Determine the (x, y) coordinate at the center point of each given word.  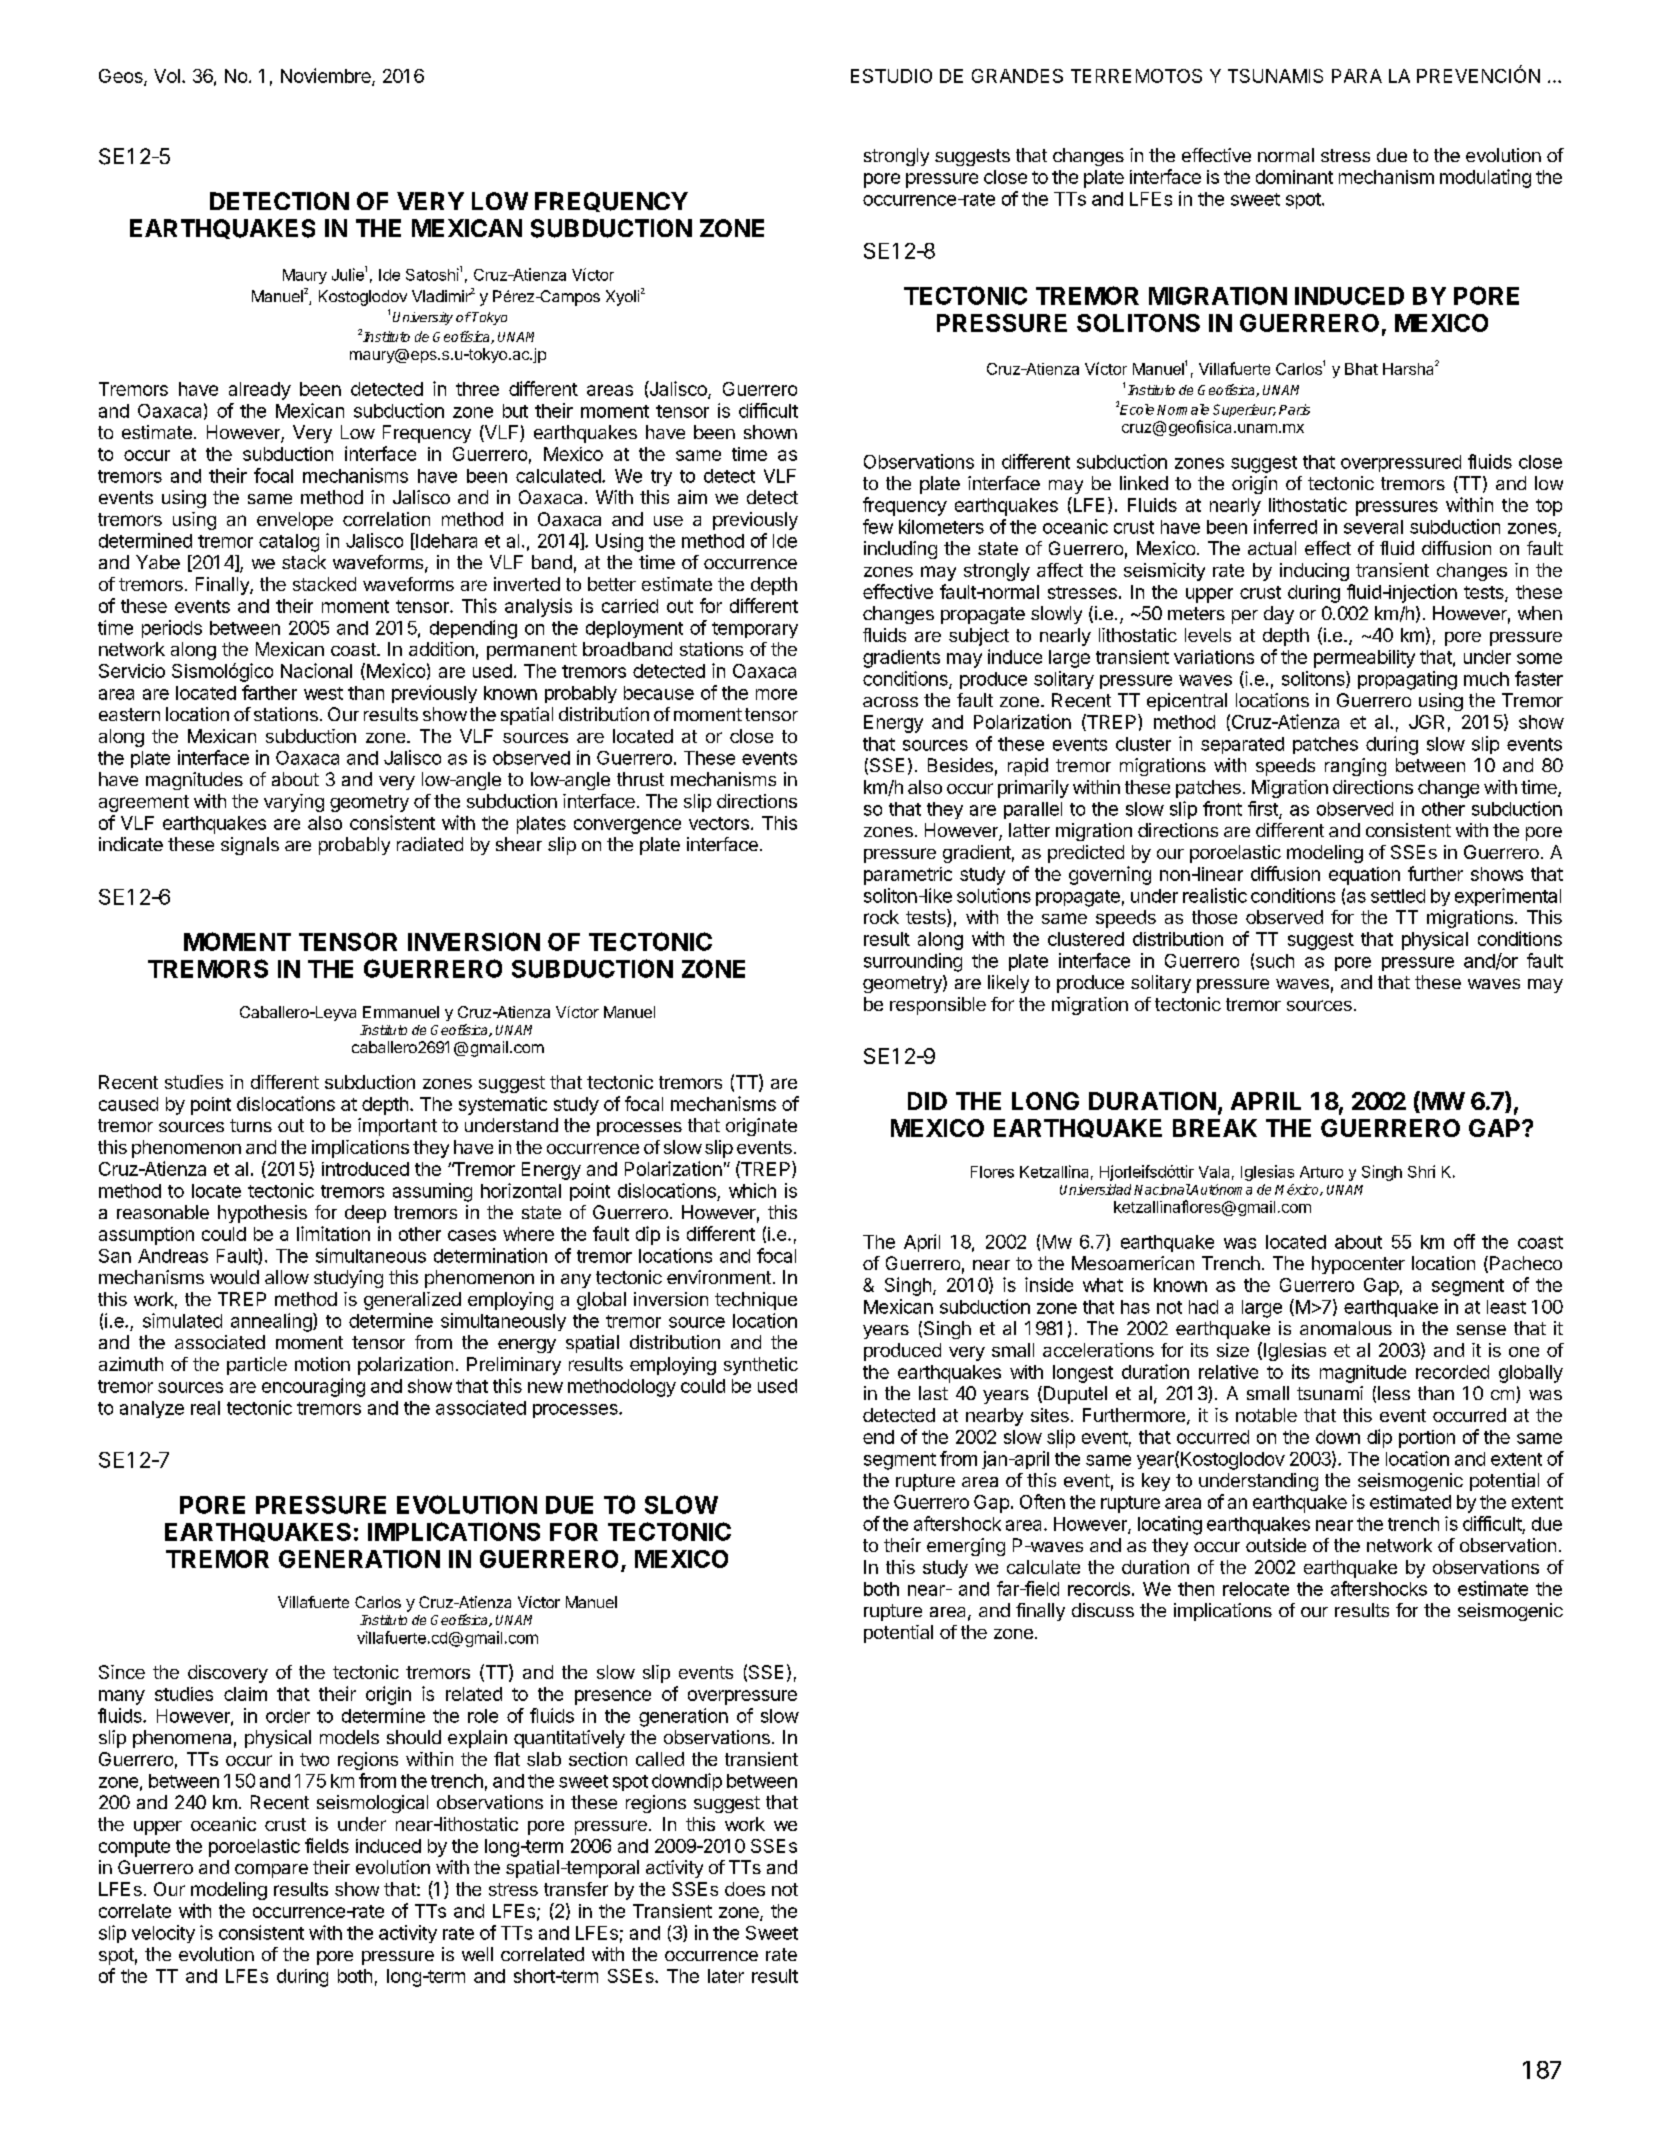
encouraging (313, 1387)
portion (1427, 1439)
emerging (966, 1547)
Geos (122, 77)
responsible (938, 1006)
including (900, 550)
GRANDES (1017, 76)
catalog (289, 543)
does (745, 1889)
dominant (1294, 177)
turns (251, 1125)
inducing (1314, 572)
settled (1398, 896)
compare (271, 1871)
